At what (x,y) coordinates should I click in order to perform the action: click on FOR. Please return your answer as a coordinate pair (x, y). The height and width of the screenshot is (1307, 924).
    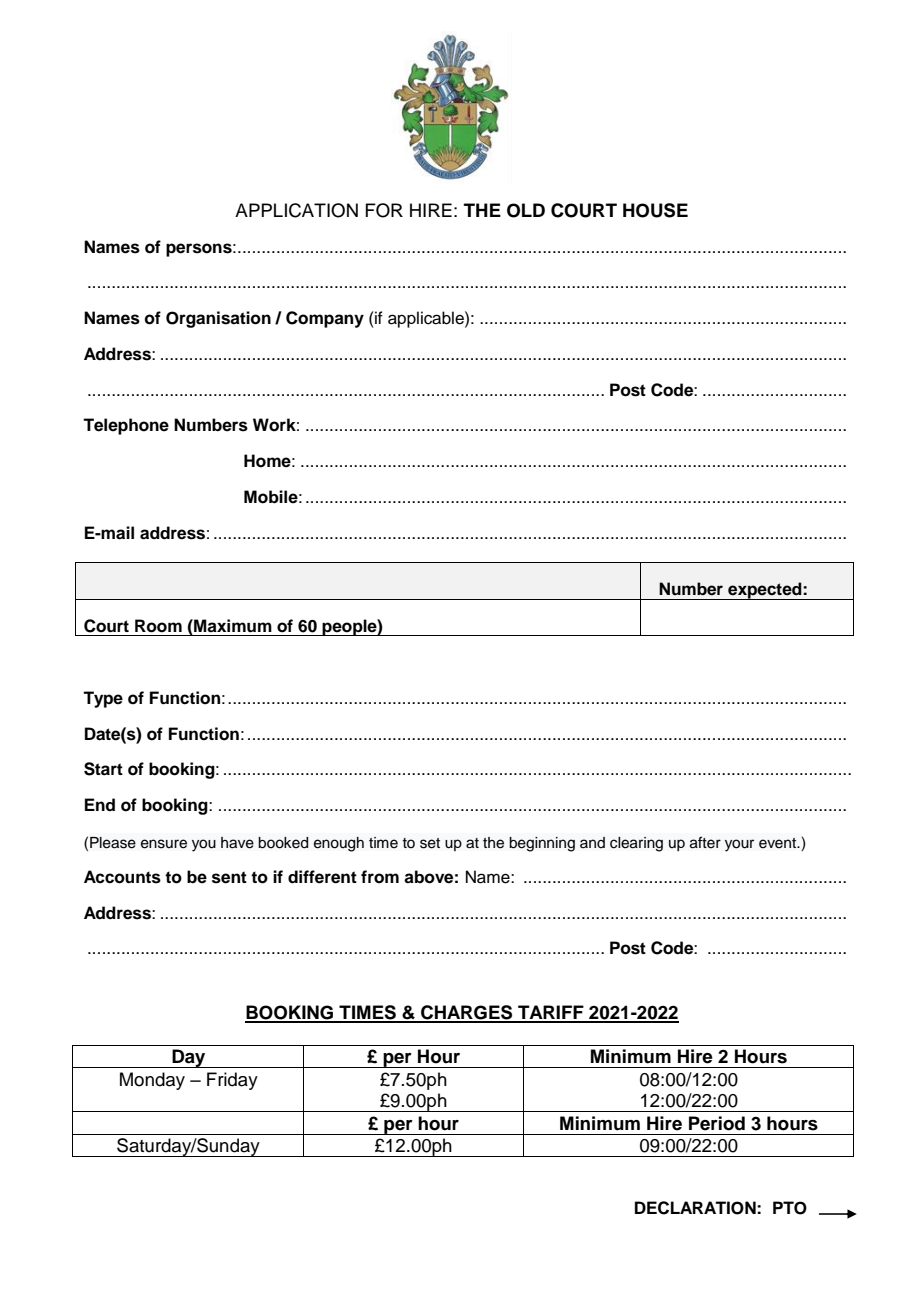
    Looking at the image, I should click on (384, 210).
